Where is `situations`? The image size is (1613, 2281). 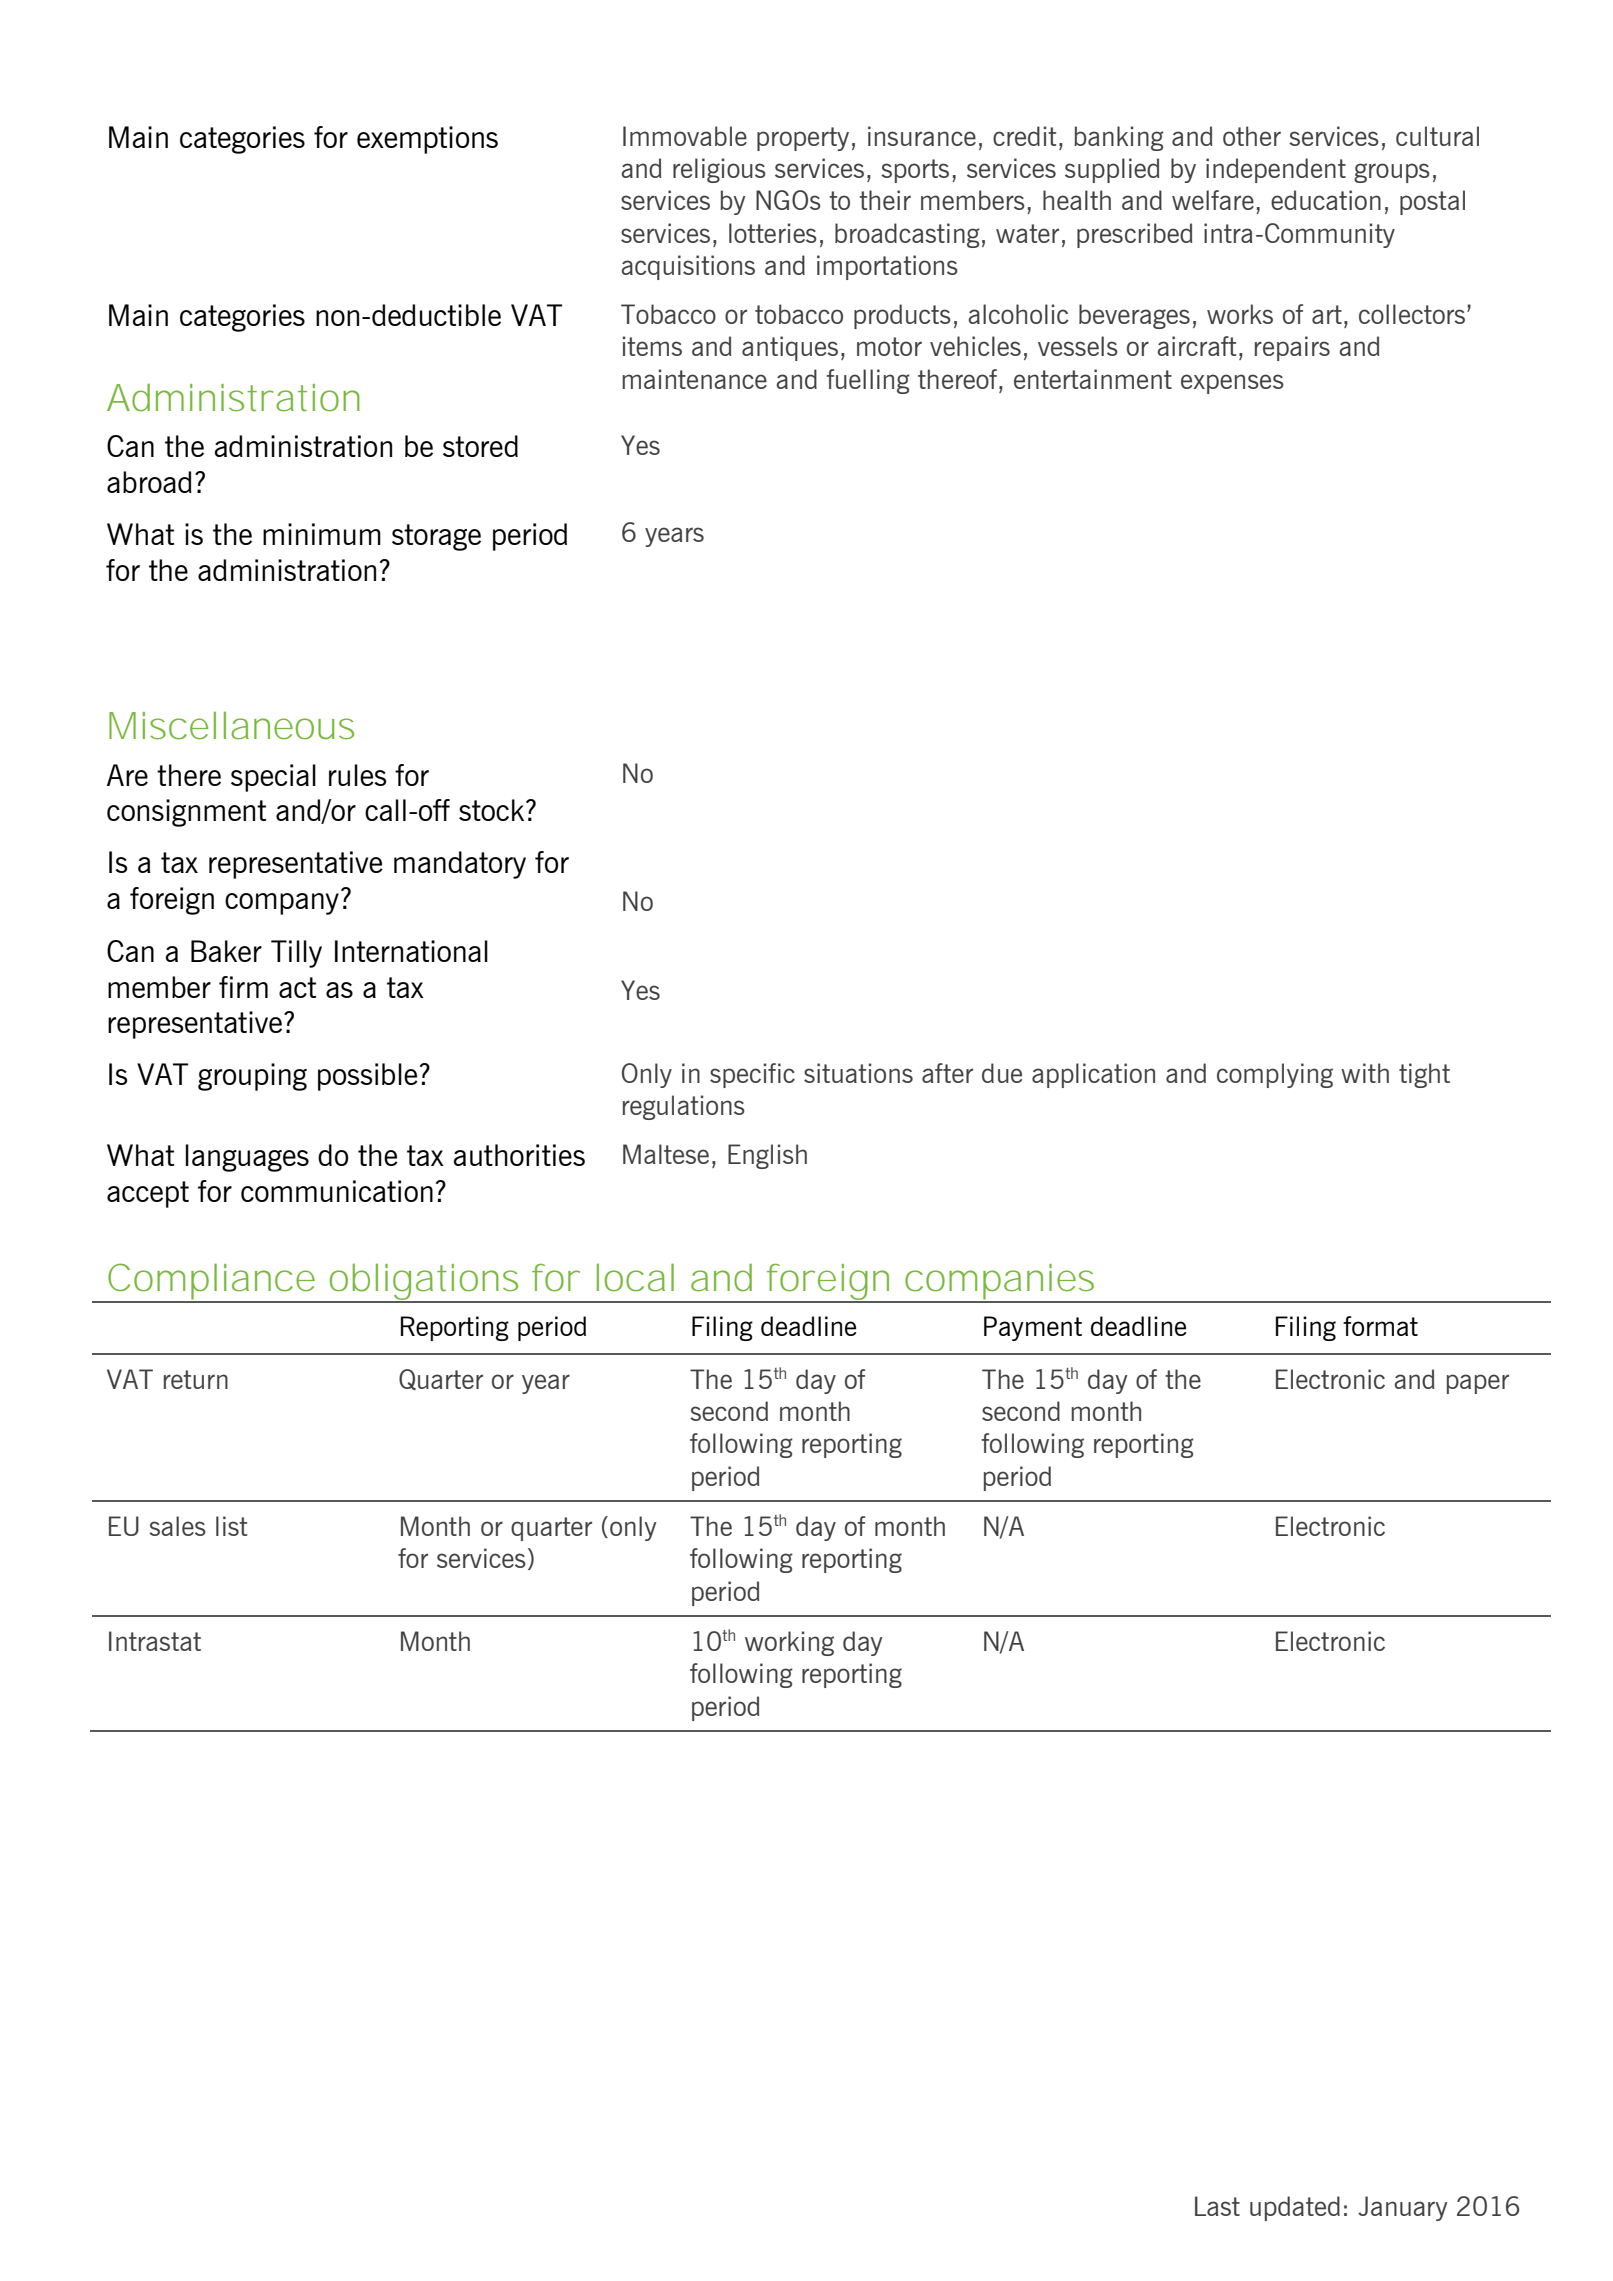 situations is located at coordinates (858, 1073).
